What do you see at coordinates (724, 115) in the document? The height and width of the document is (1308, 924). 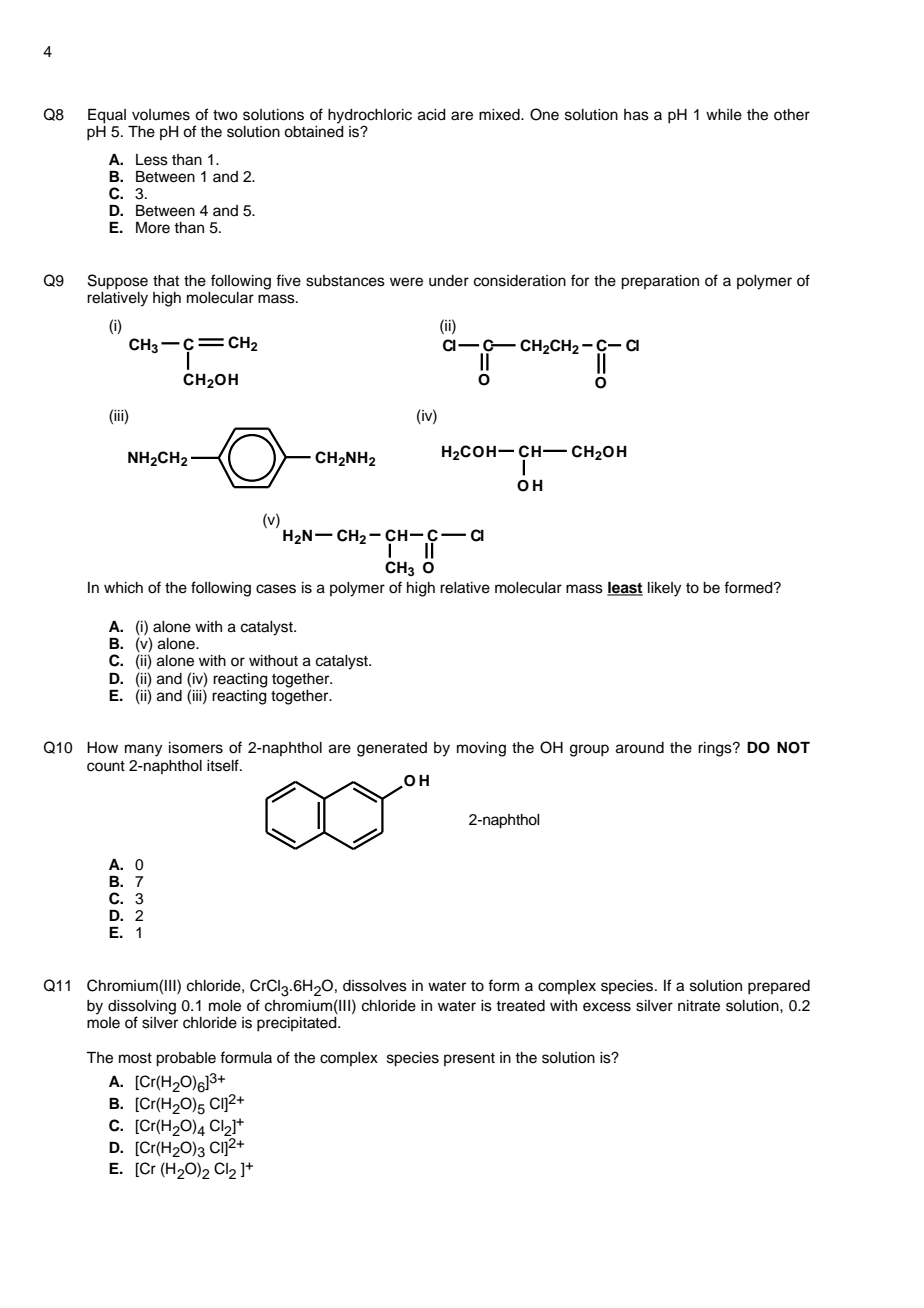 I see `while` at bounding box center [724, 115].
